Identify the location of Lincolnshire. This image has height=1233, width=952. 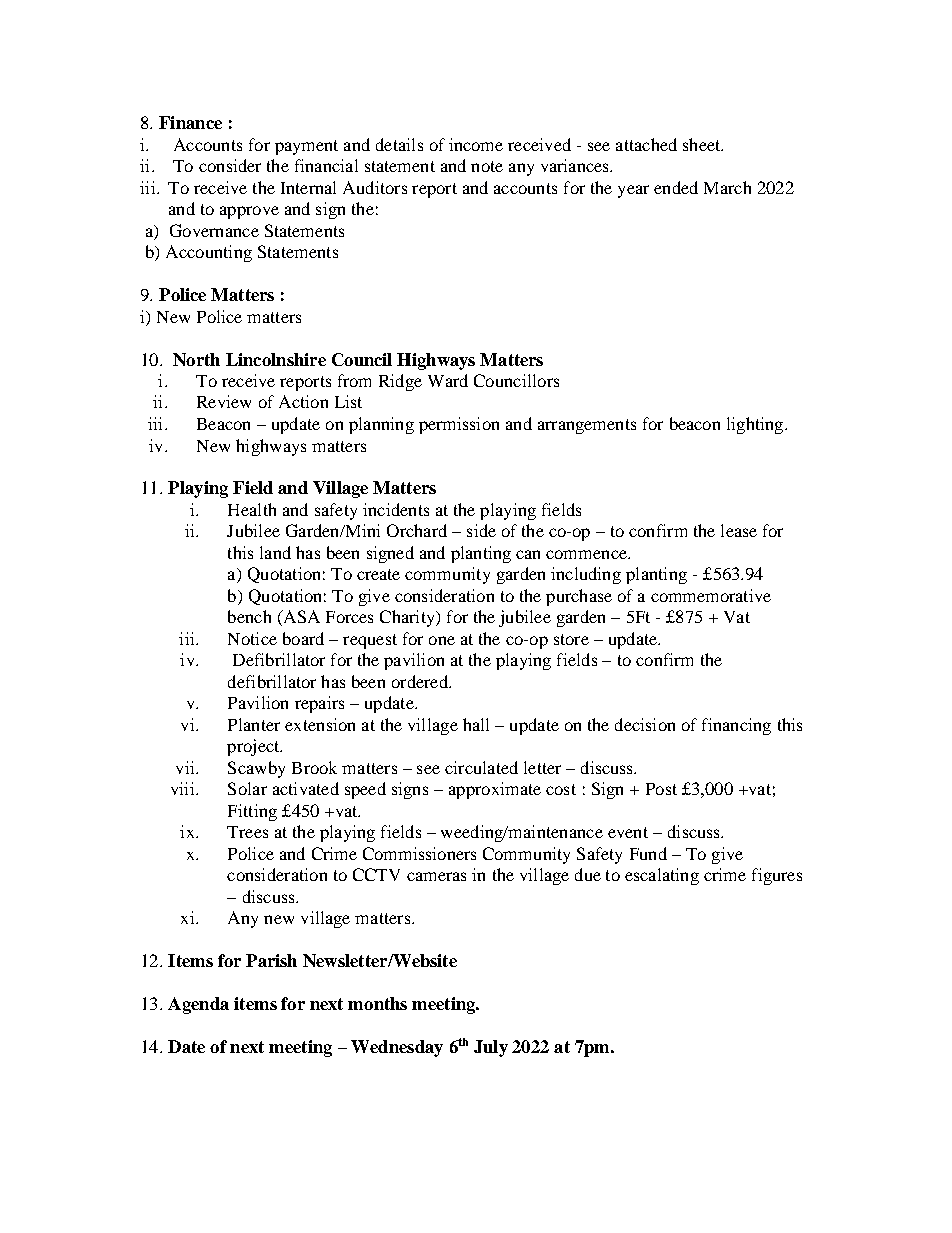
(276, 359).
